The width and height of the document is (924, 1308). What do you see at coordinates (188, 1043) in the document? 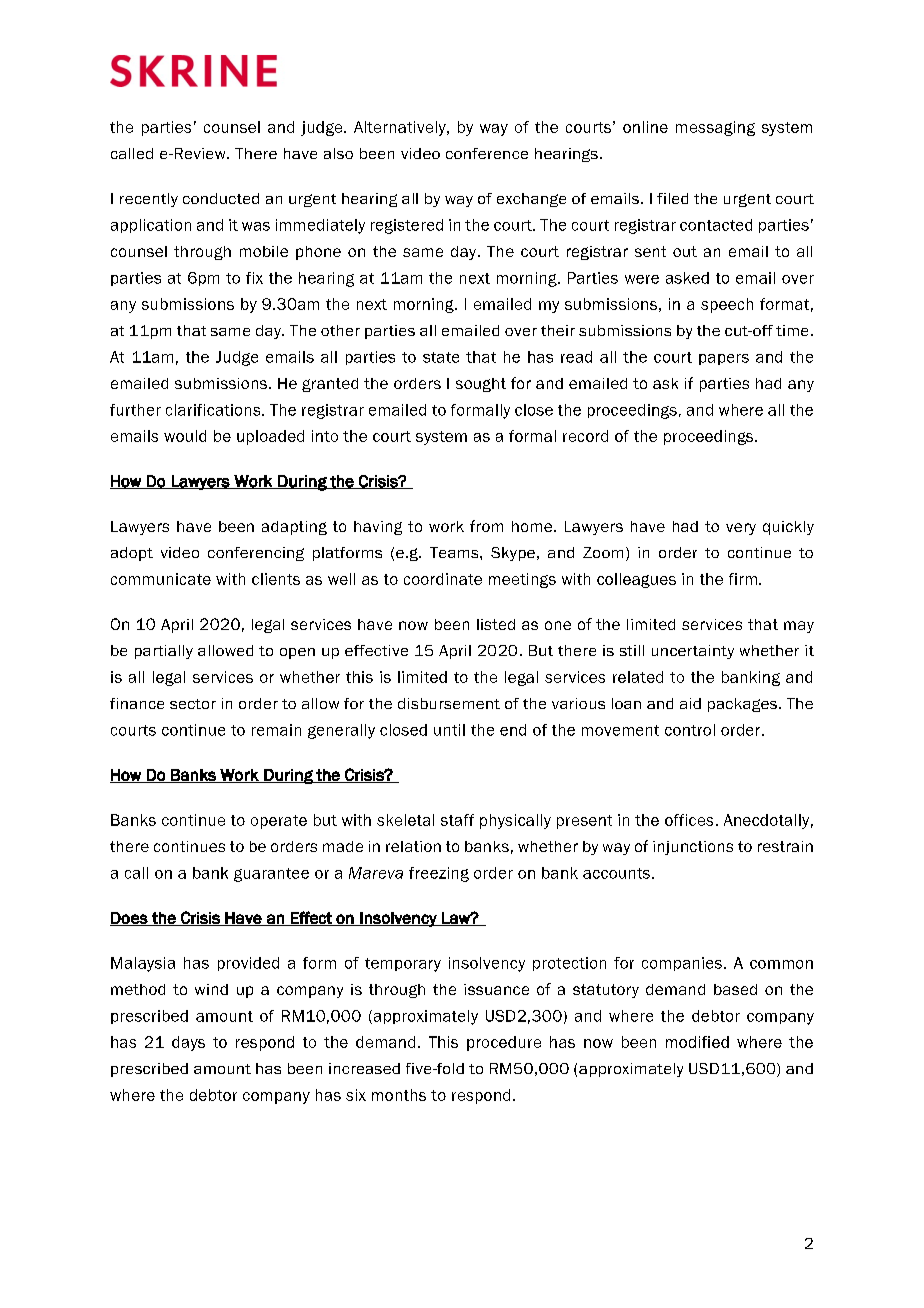
I see `days` at bounding box center [188, 1043].
